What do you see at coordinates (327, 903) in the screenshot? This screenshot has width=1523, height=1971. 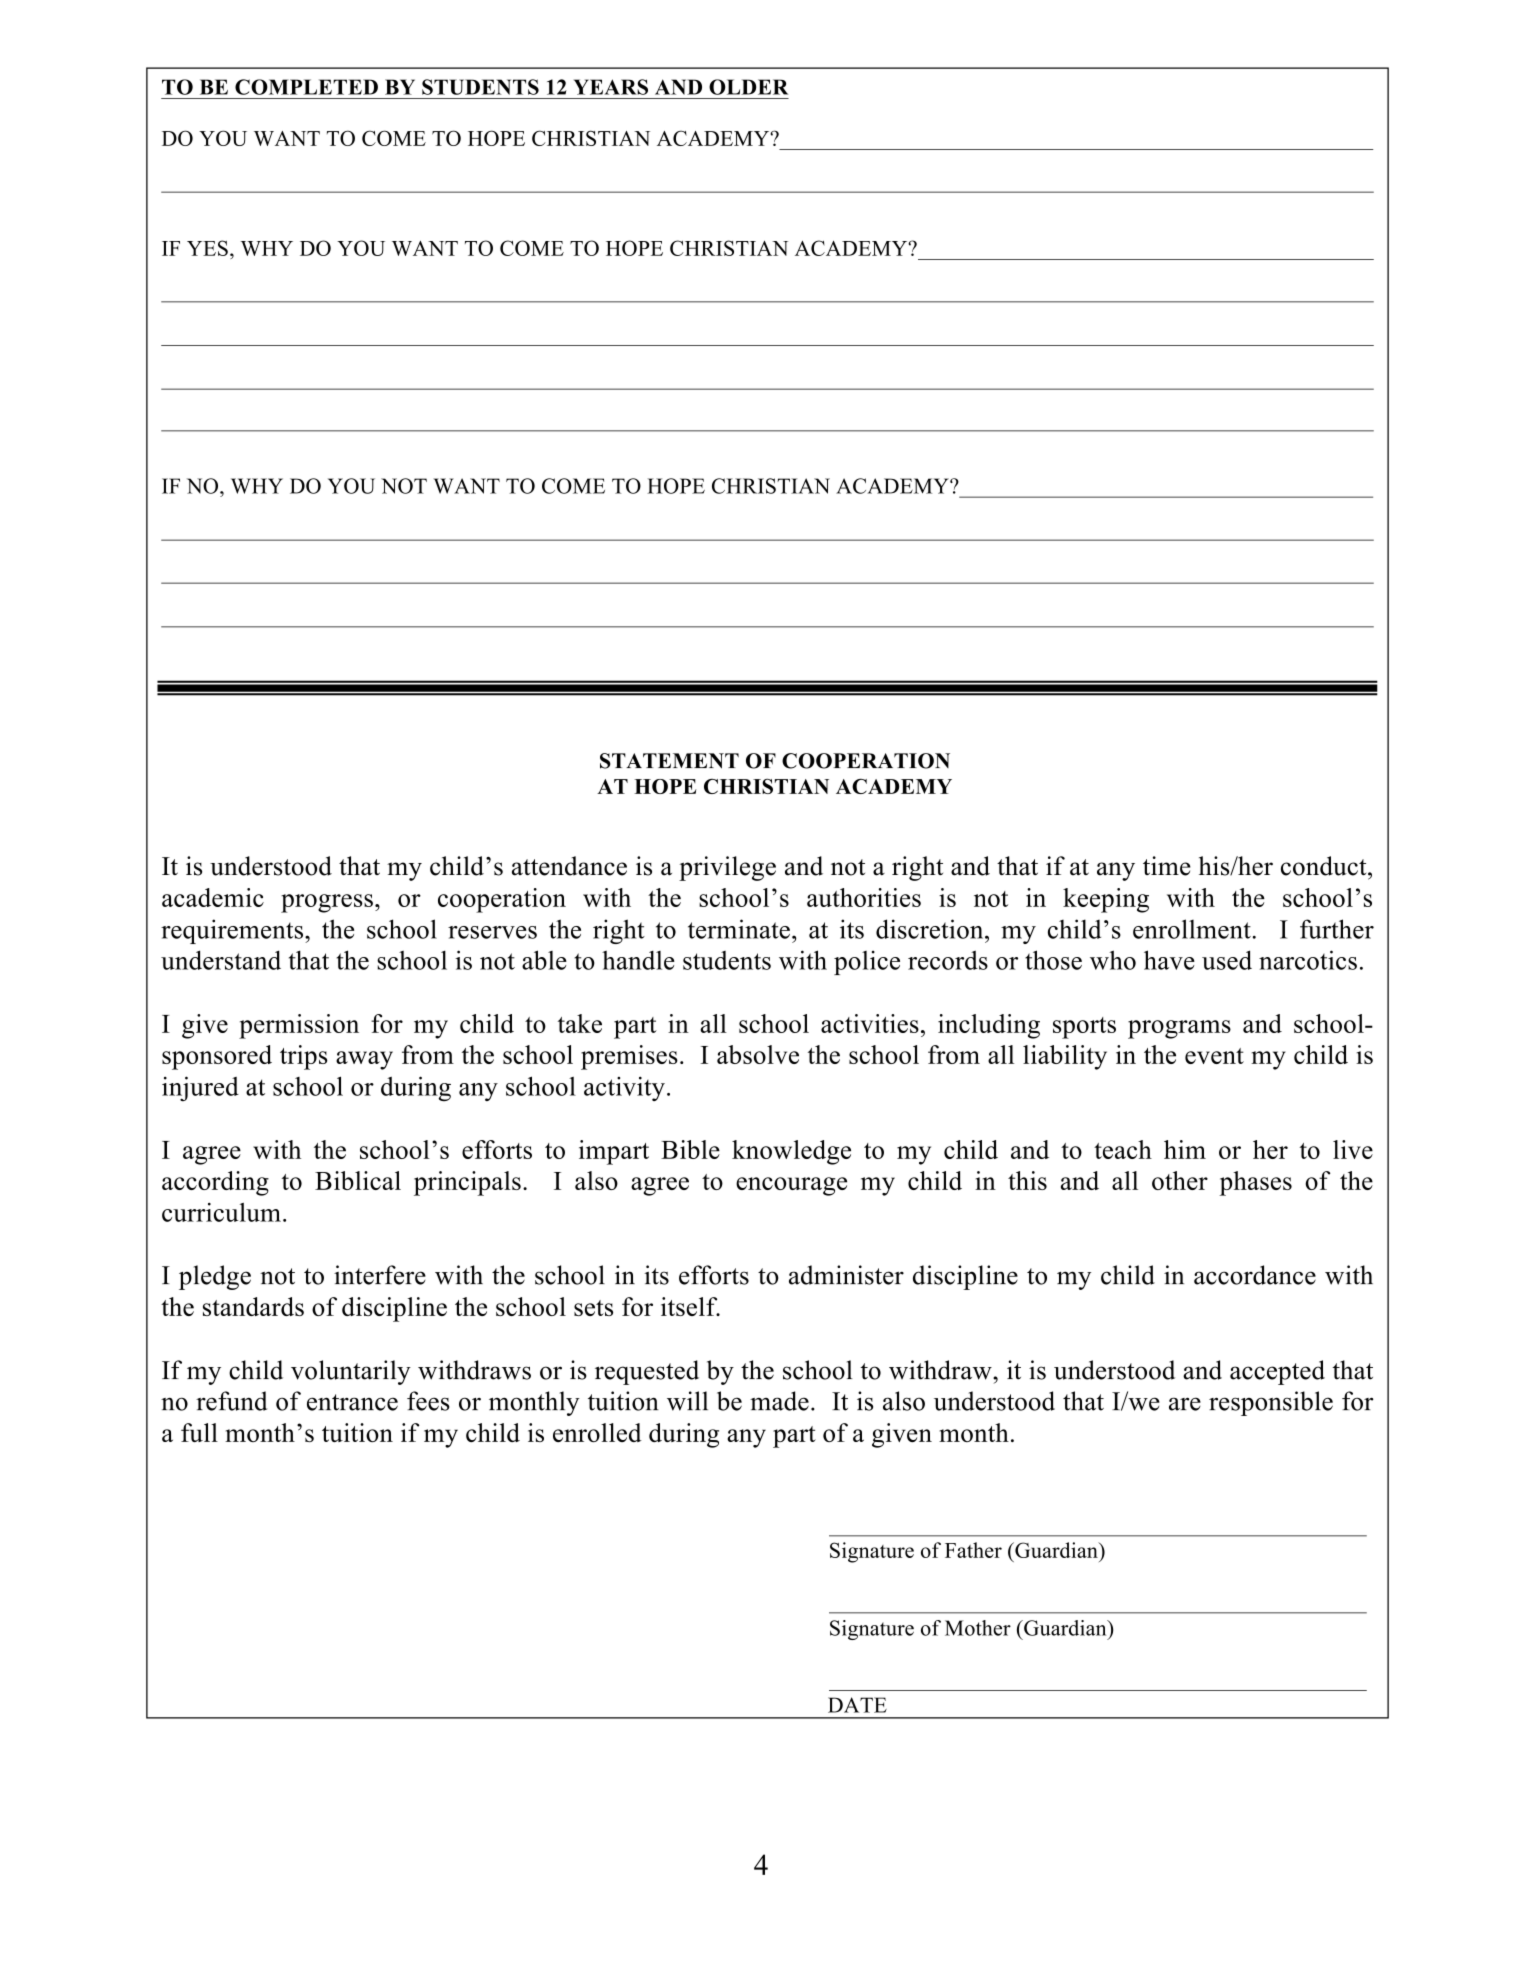 I see `progress` at bounding box center [327, 903].
